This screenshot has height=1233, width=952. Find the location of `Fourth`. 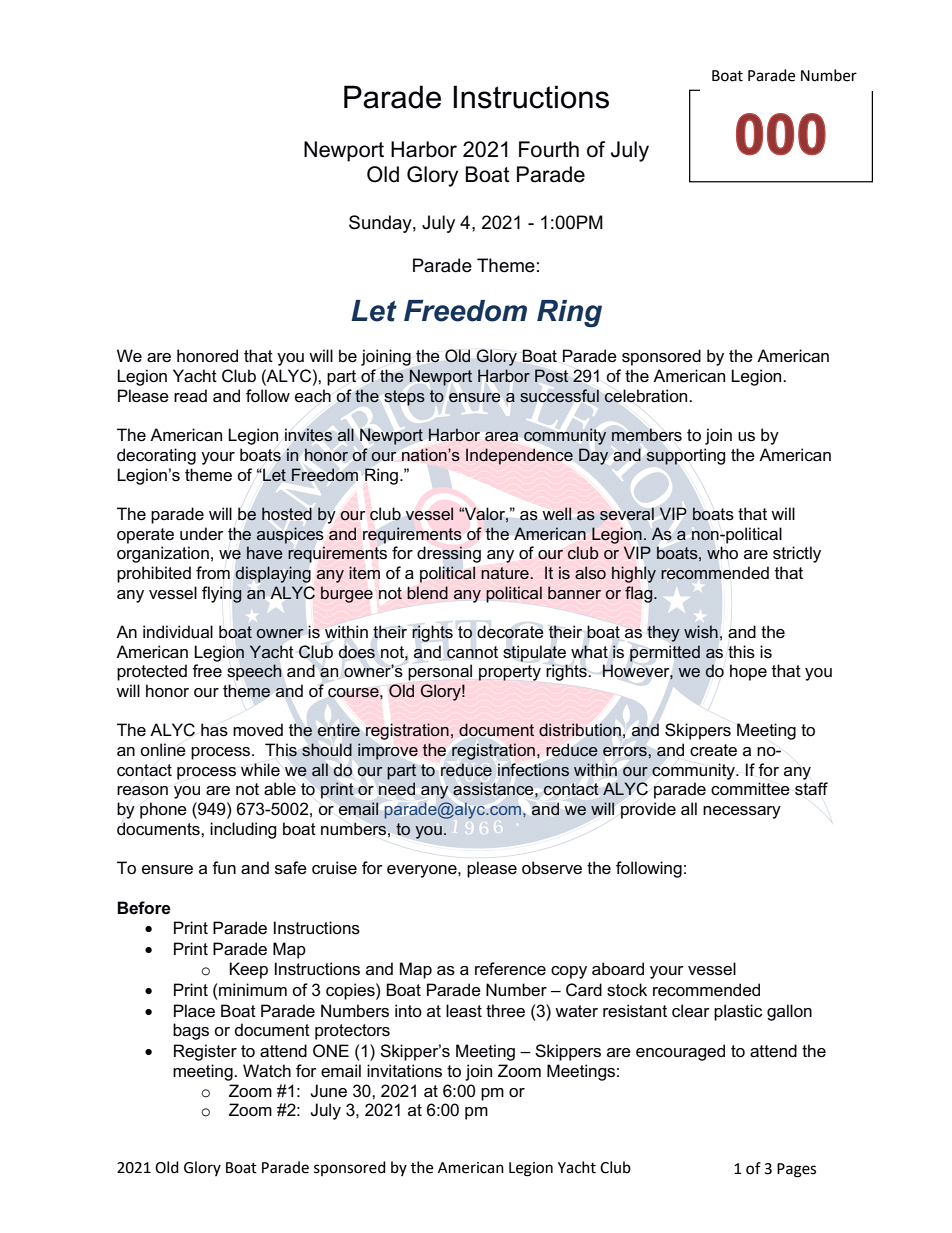

Fourth is located at coordinates (549, 149).
